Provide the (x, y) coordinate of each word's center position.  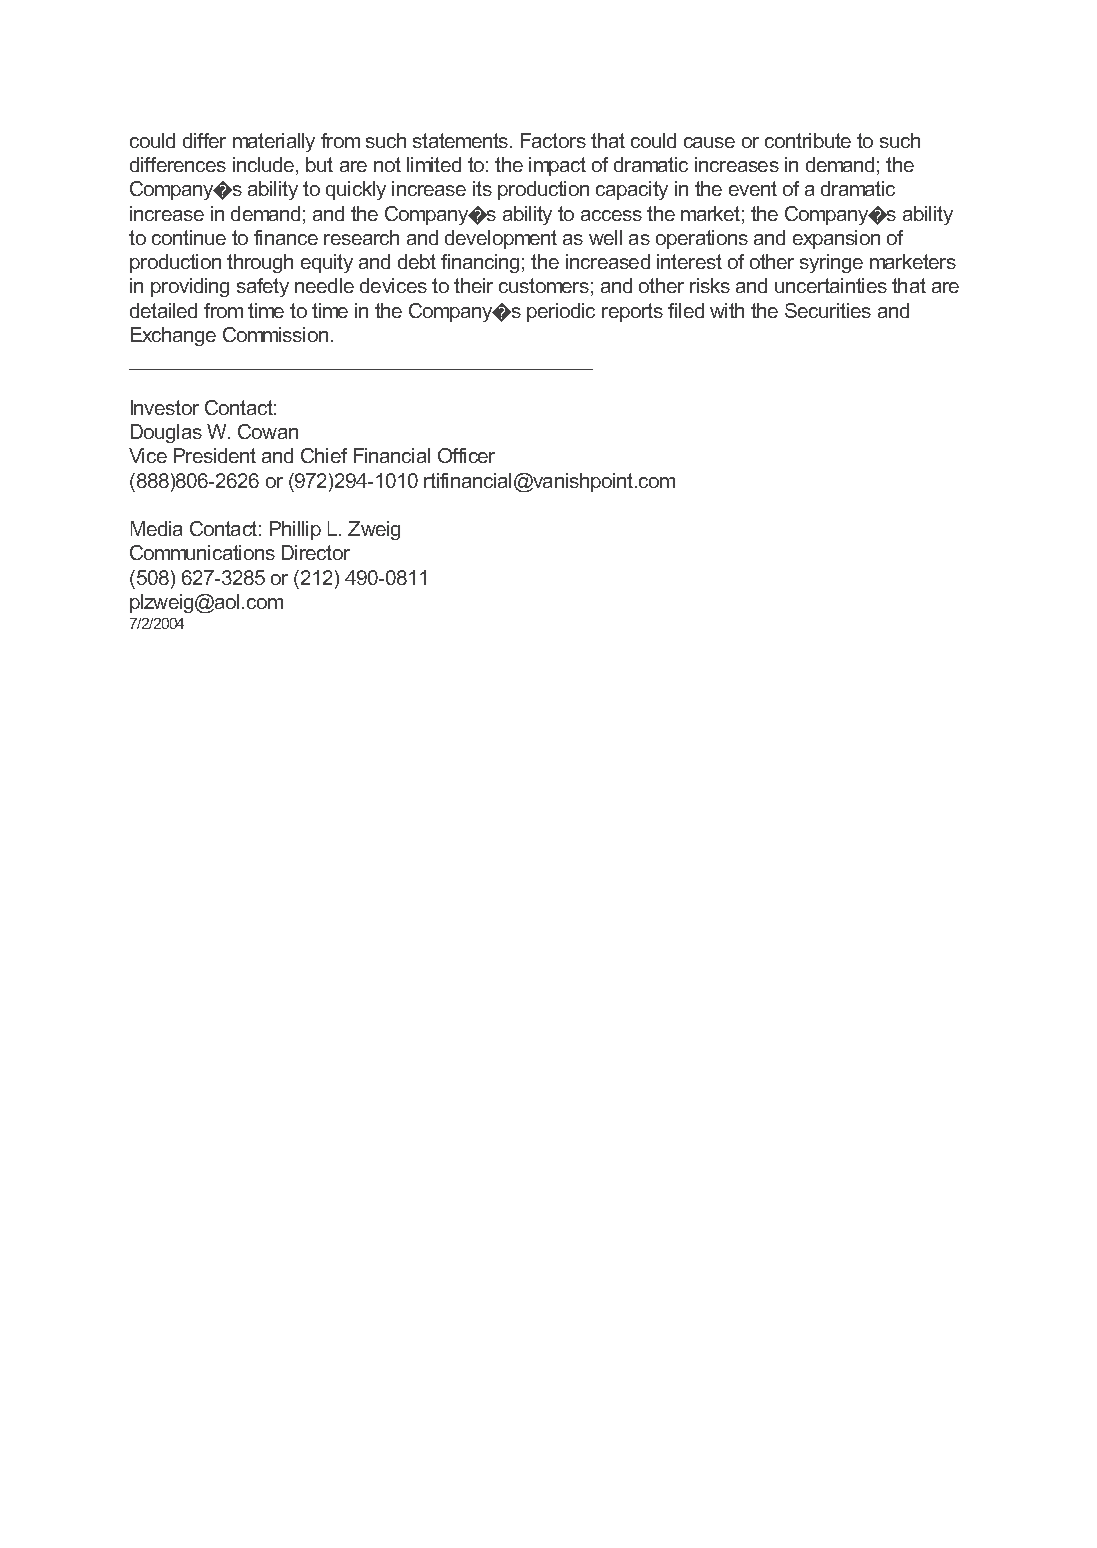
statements (462, 140)
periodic (561, 312)
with (727, 310)
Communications (202, 552)
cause (709, 142)
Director (316, 552)
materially (274, 142)
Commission (275, 334)
